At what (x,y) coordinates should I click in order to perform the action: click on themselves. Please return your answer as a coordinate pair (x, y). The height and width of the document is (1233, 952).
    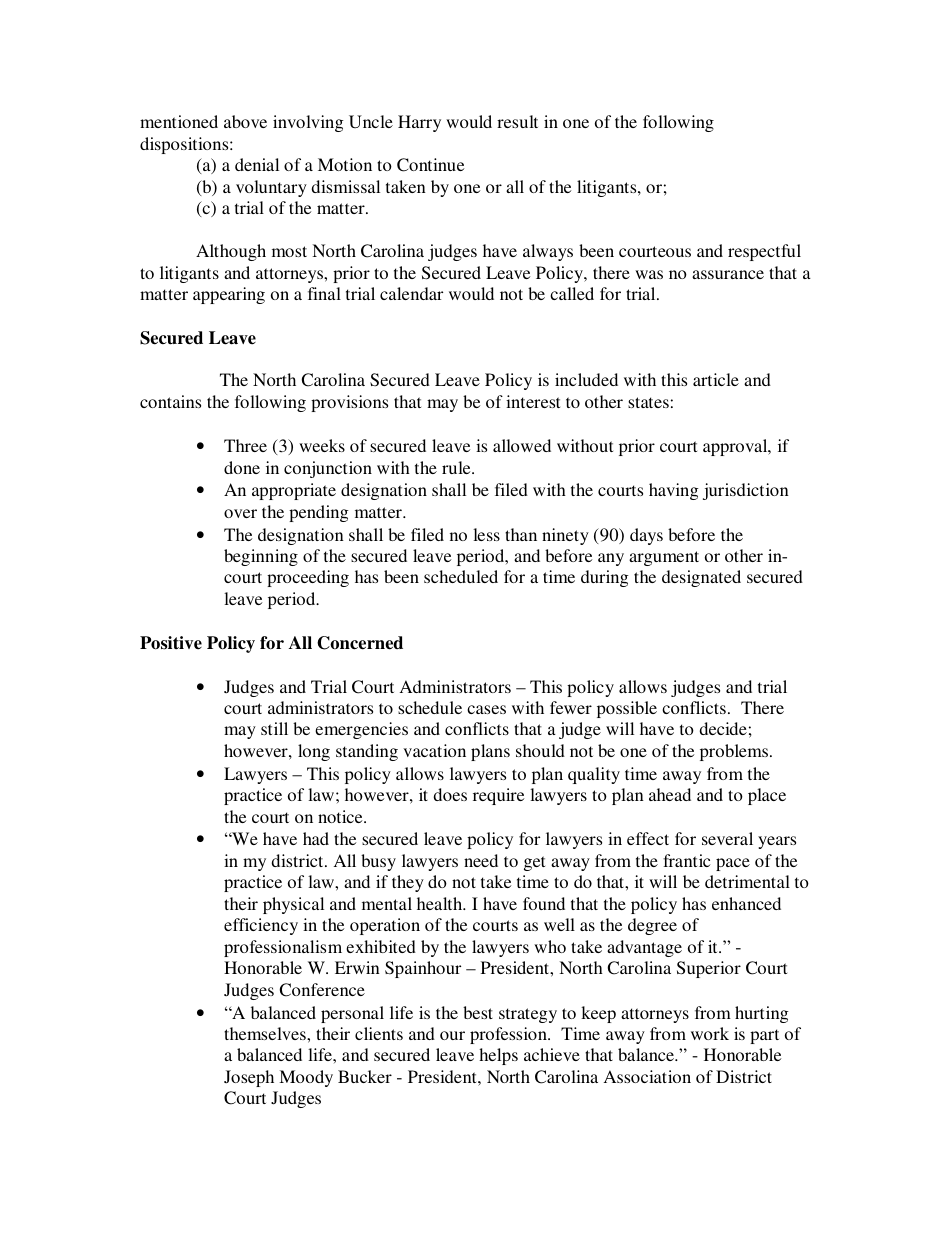
    Looking at the image, I should click on (266, 1033).
